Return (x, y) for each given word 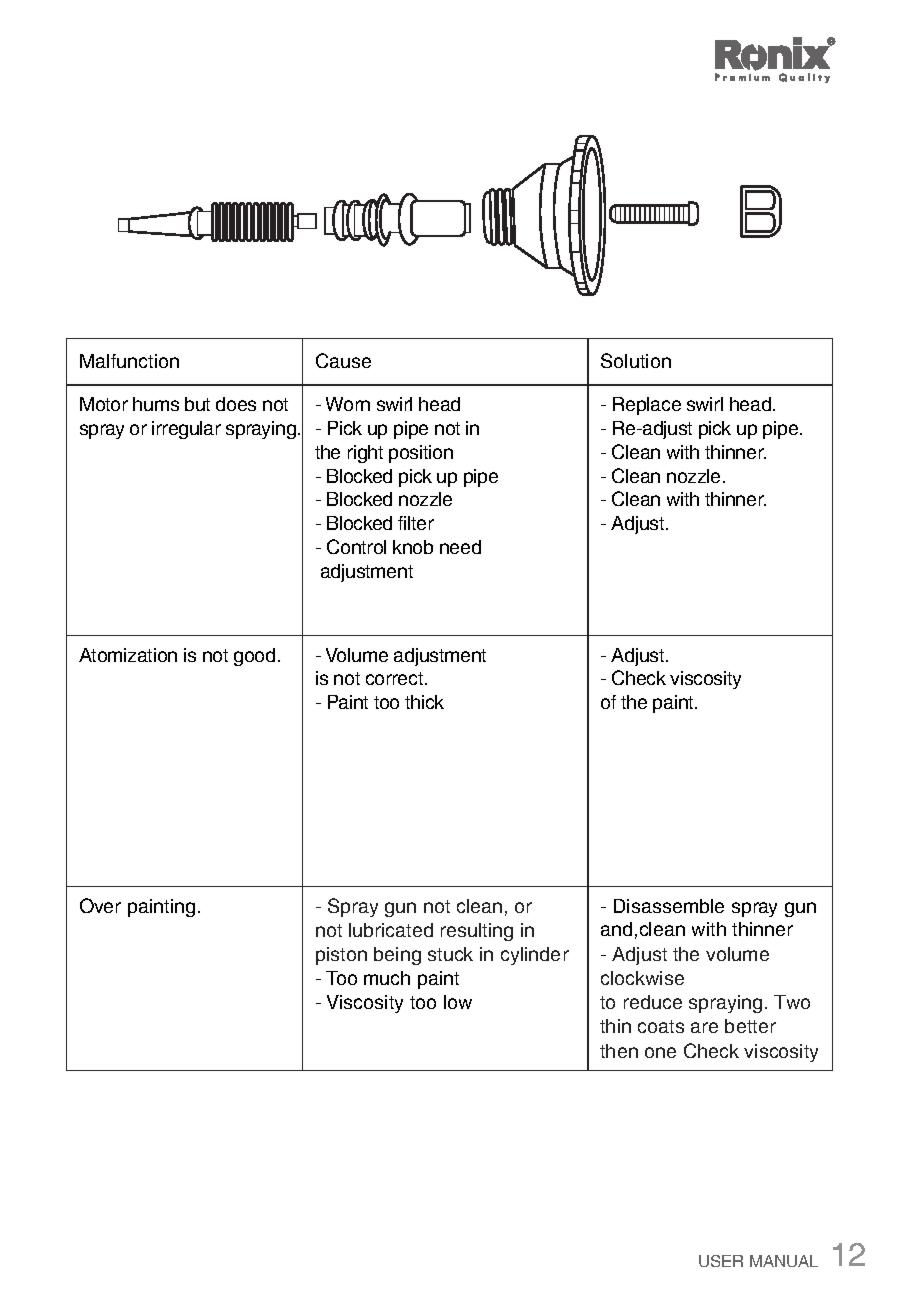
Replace (647, 406)
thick (424, 702)
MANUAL (784, 1261)
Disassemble (669, 906)
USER (721, 1261)
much (387, 978)
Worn (348, 404)
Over (100, 905)
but (197, 404)
